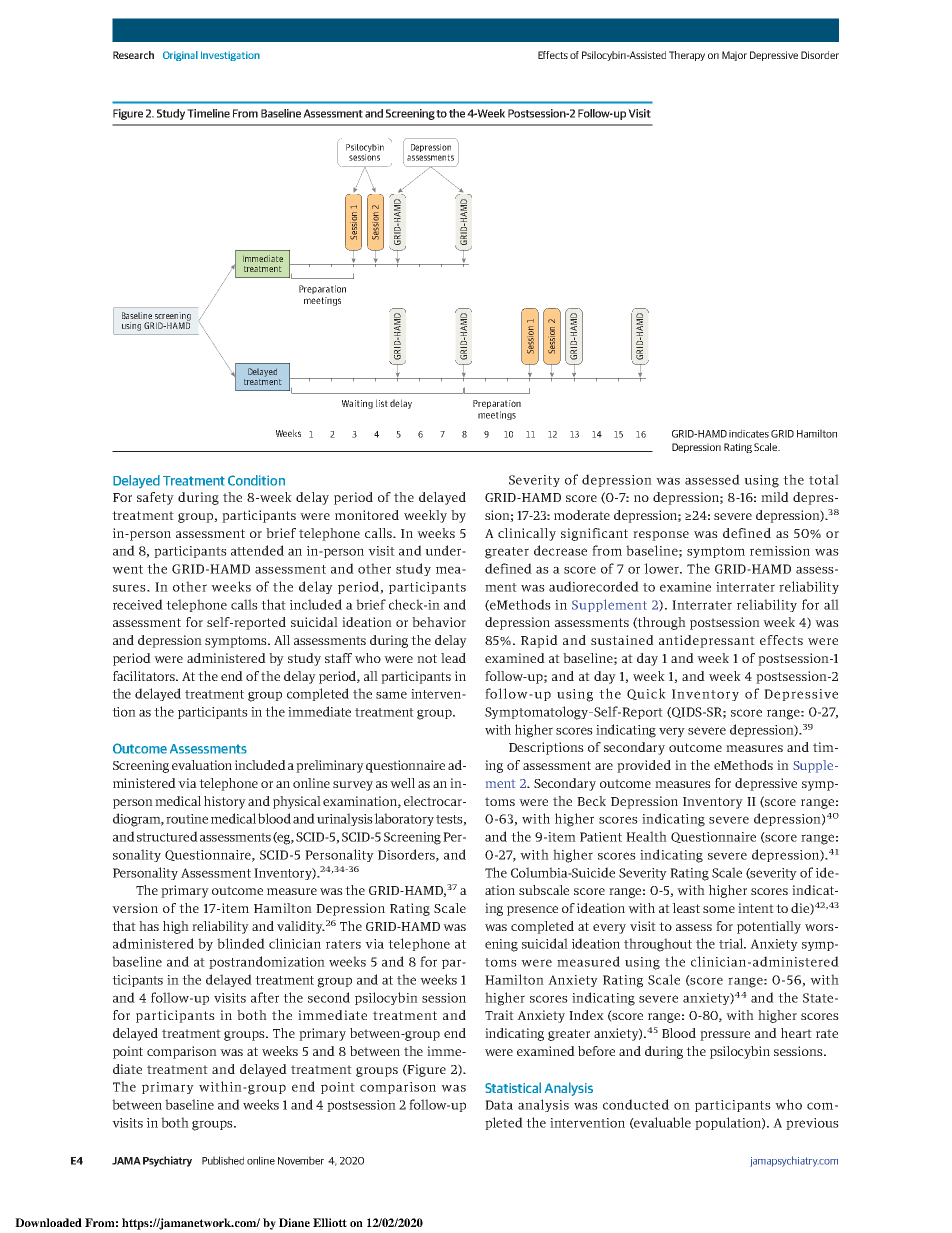 This screenshot has height=1233, width=952. I want to click on provided, so click(644, 766).
